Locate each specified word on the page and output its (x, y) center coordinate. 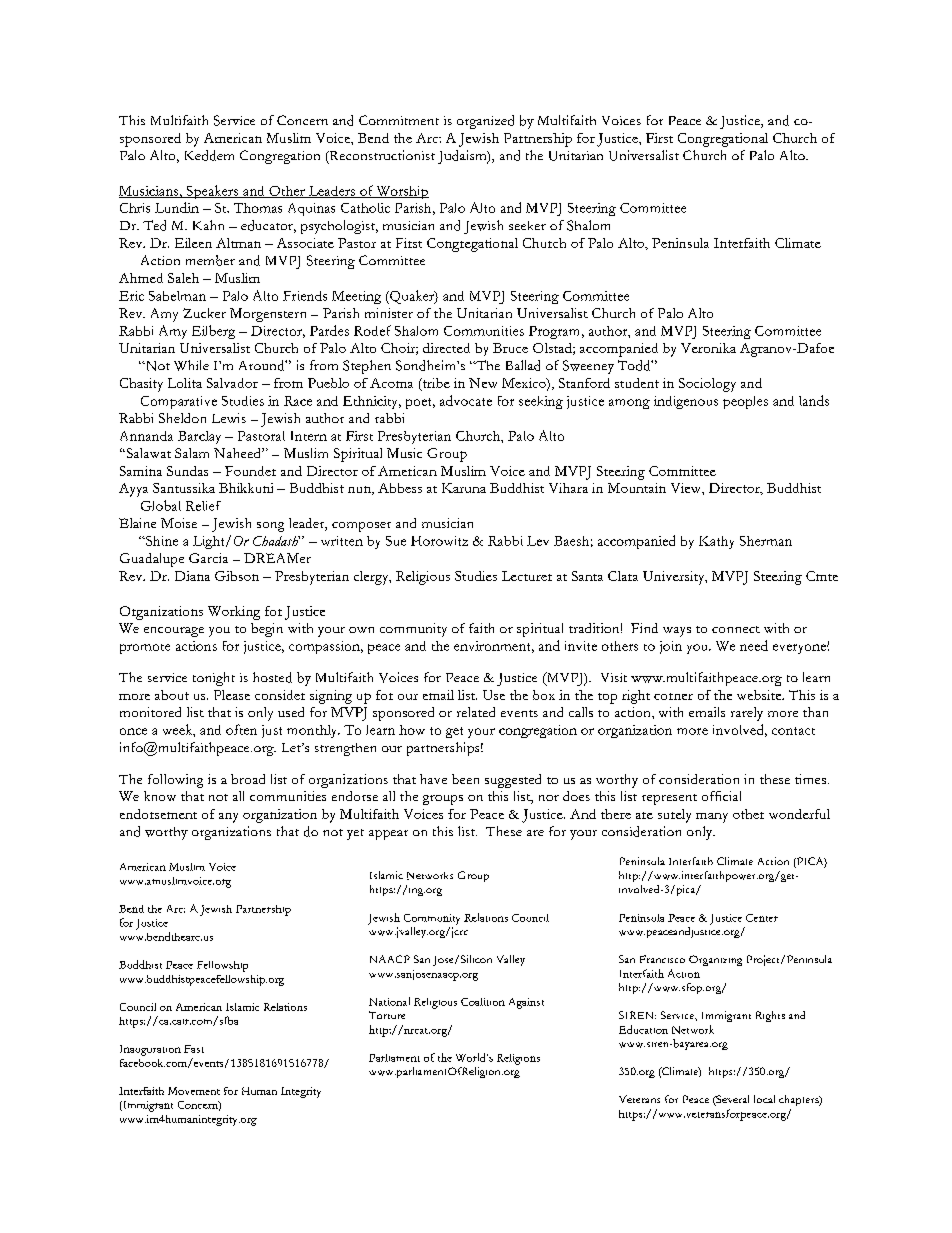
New (483, 383)
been (465, 779)
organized (485, 122)
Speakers (212, 192)
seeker (527, 225)
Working (234, 613)
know (160, 796)
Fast (194, 1049)
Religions (518, 1059)
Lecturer (527, 576)
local (764, 1099)
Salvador (232, 383)
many (712, 818)
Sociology (707, 385)
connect (736, 629)
